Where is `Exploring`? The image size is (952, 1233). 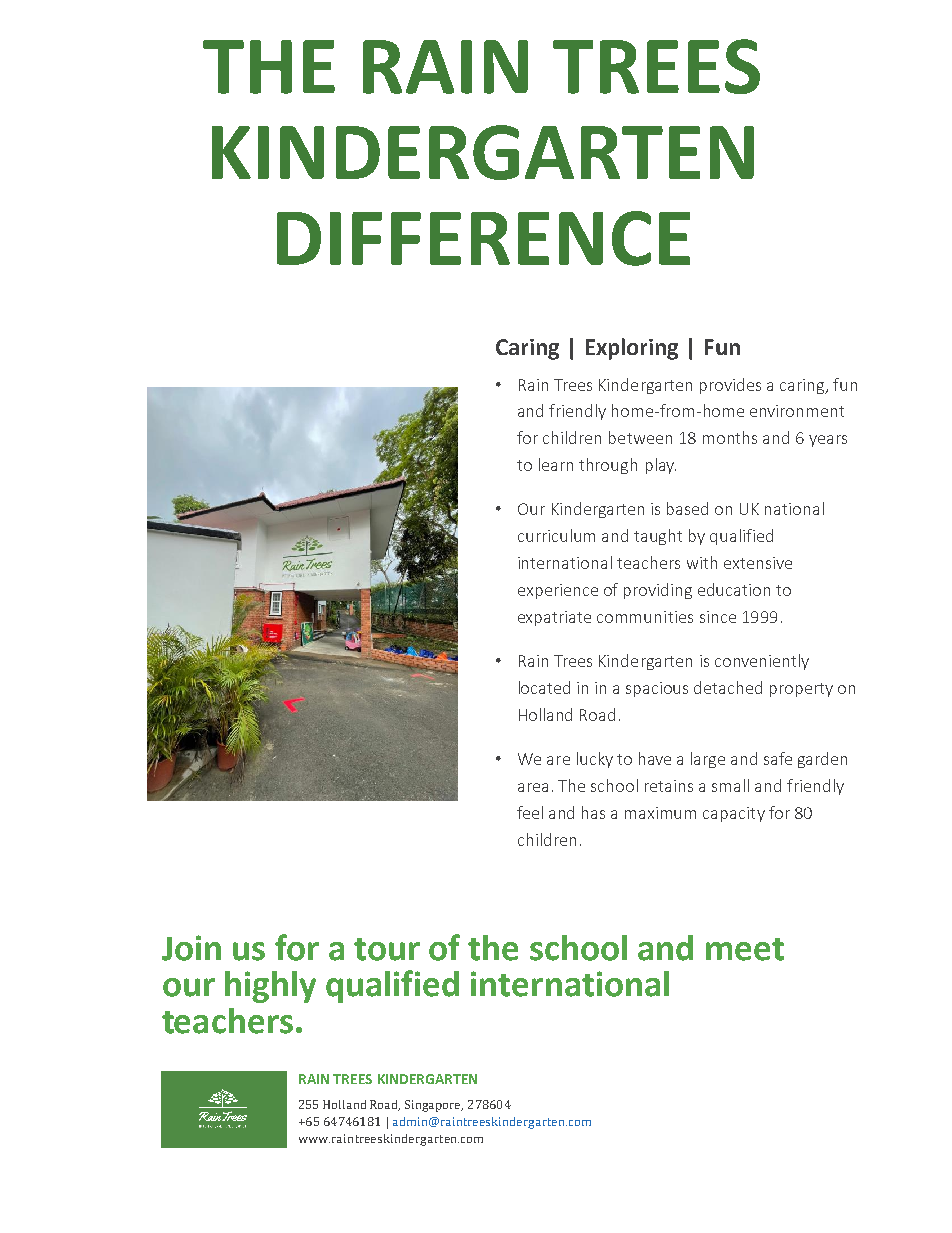 Exploring is located at coordinates (632, 349).
